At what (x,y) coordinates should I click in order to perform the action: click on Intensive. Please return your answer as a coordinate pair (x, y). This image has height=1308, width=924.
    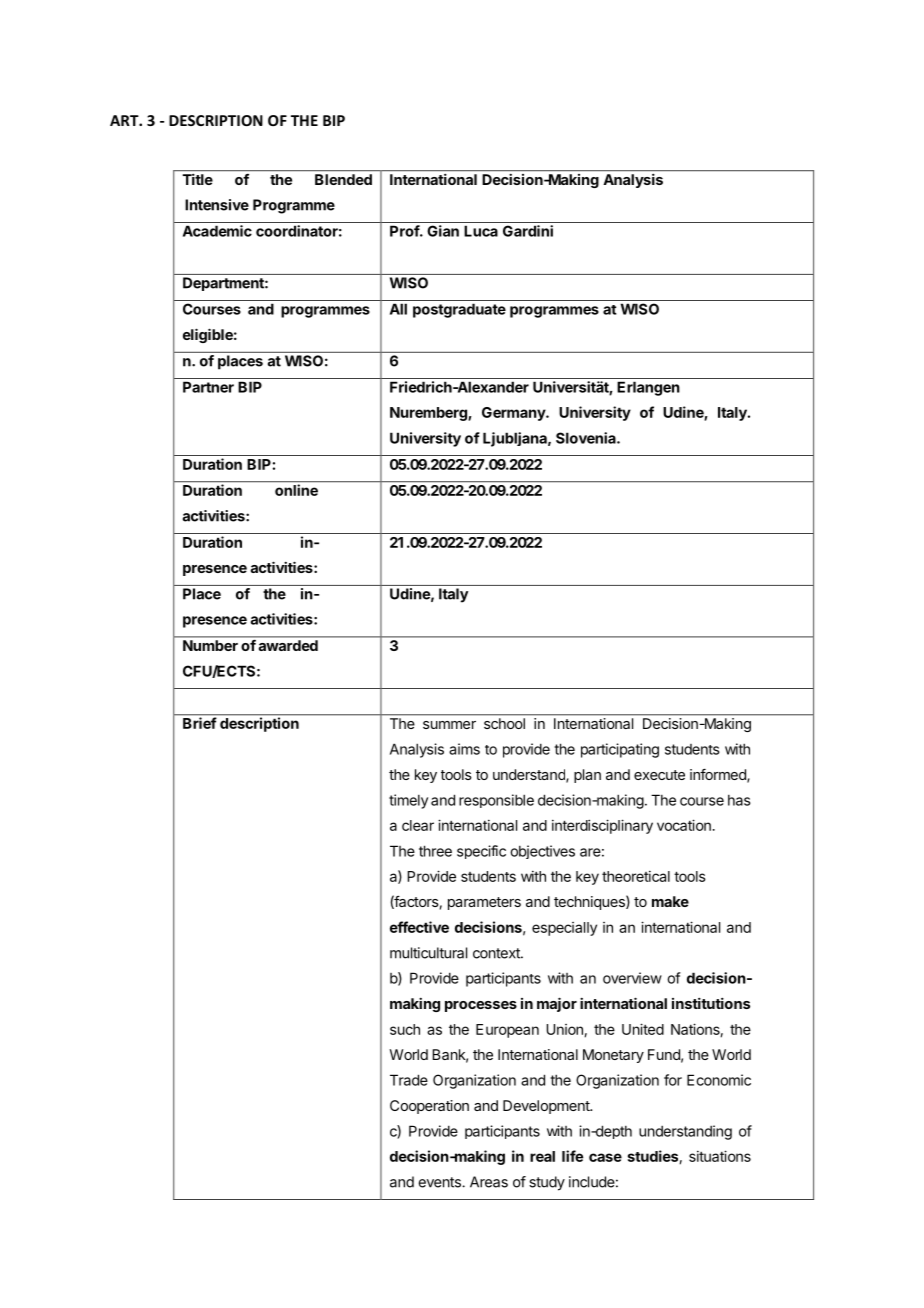
    Looking at the image, I should click on (217, 205).
